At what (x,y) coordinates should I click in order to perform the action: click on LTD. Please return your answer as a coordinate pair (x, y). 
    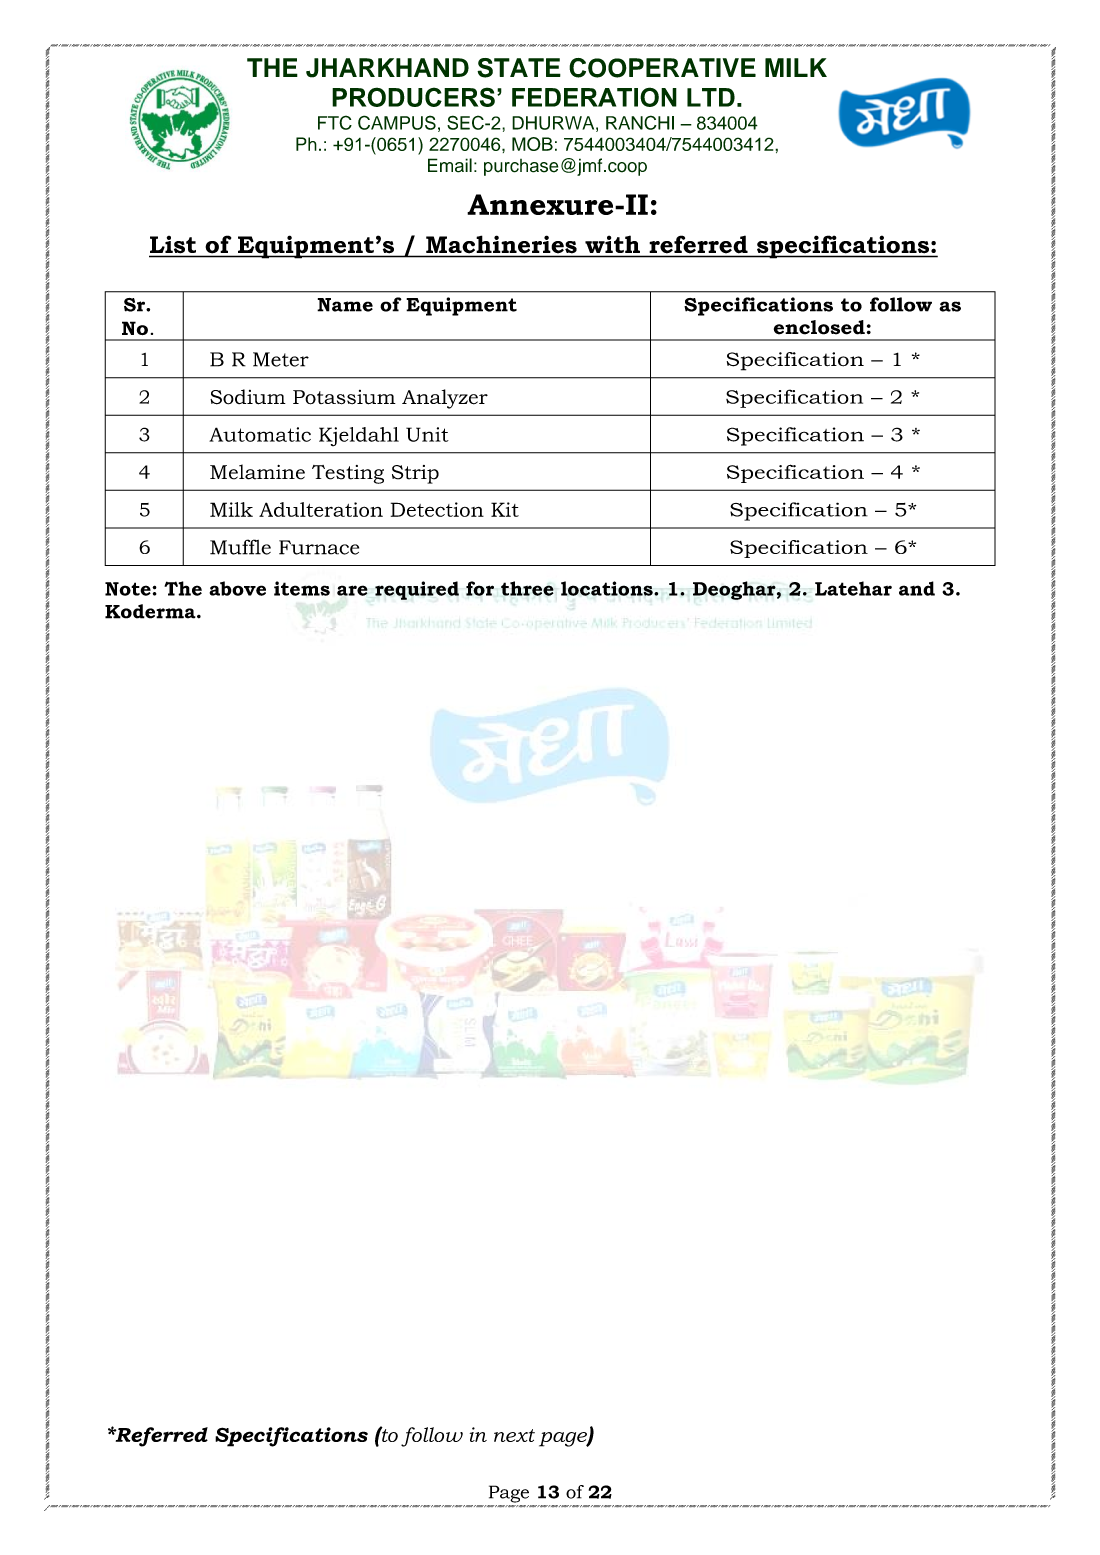
    Looking at the image, I should click on (711, 97).
